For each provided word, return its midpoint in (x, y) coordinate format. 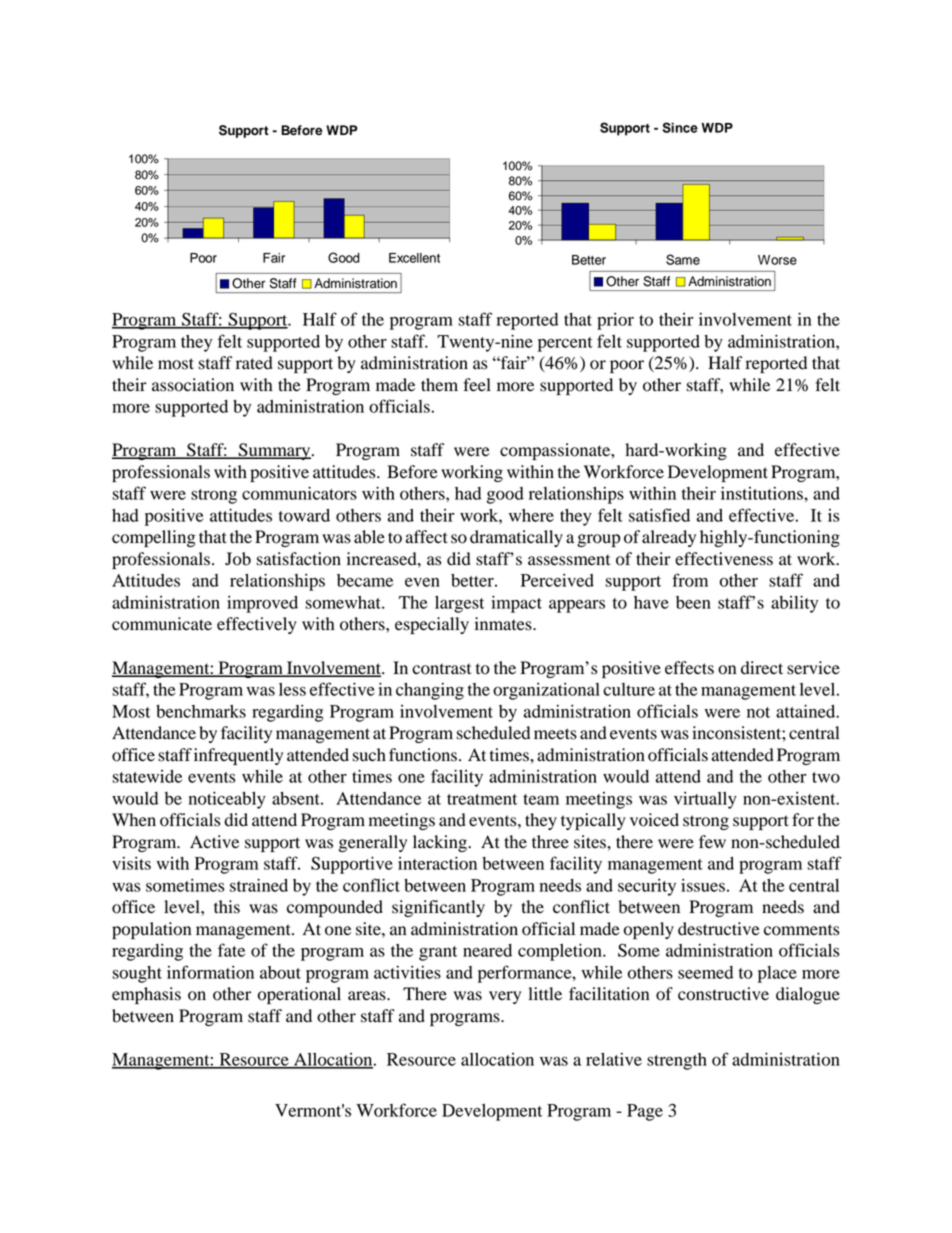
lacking (441, 843)
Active (214, 842)
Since (680, 127)
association (193, 385)
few (712, 842)
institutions (763, 493)
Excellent (414, 258)
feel (477, 385)
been (693, 602)
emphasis (146, 995)
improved (262, 604)
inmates (504, 624)
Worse (777, 260)
